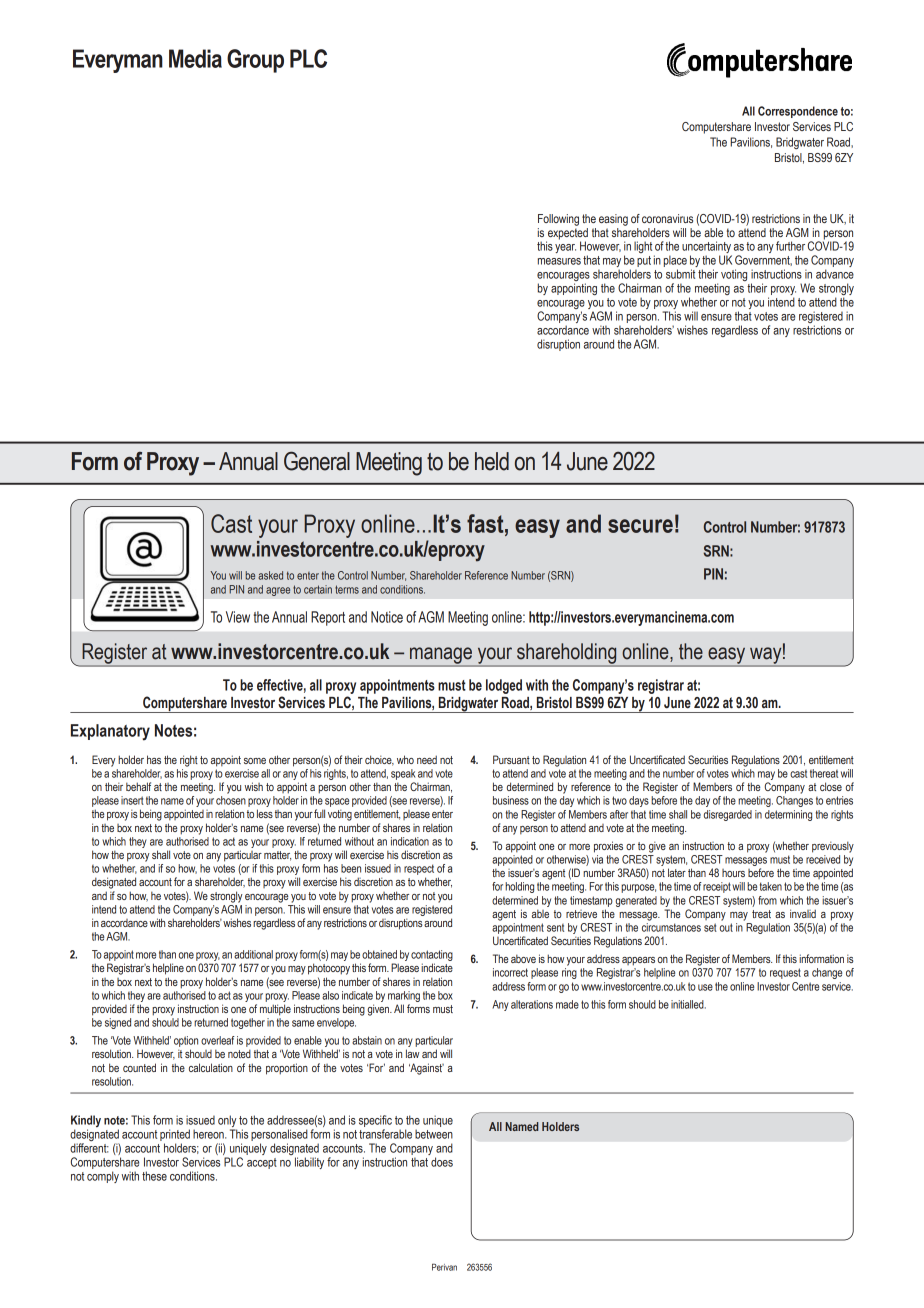  What do you see at coordinates (798, 112) in the document?
I see `Correspondence` at bounding box center [798, 112].
